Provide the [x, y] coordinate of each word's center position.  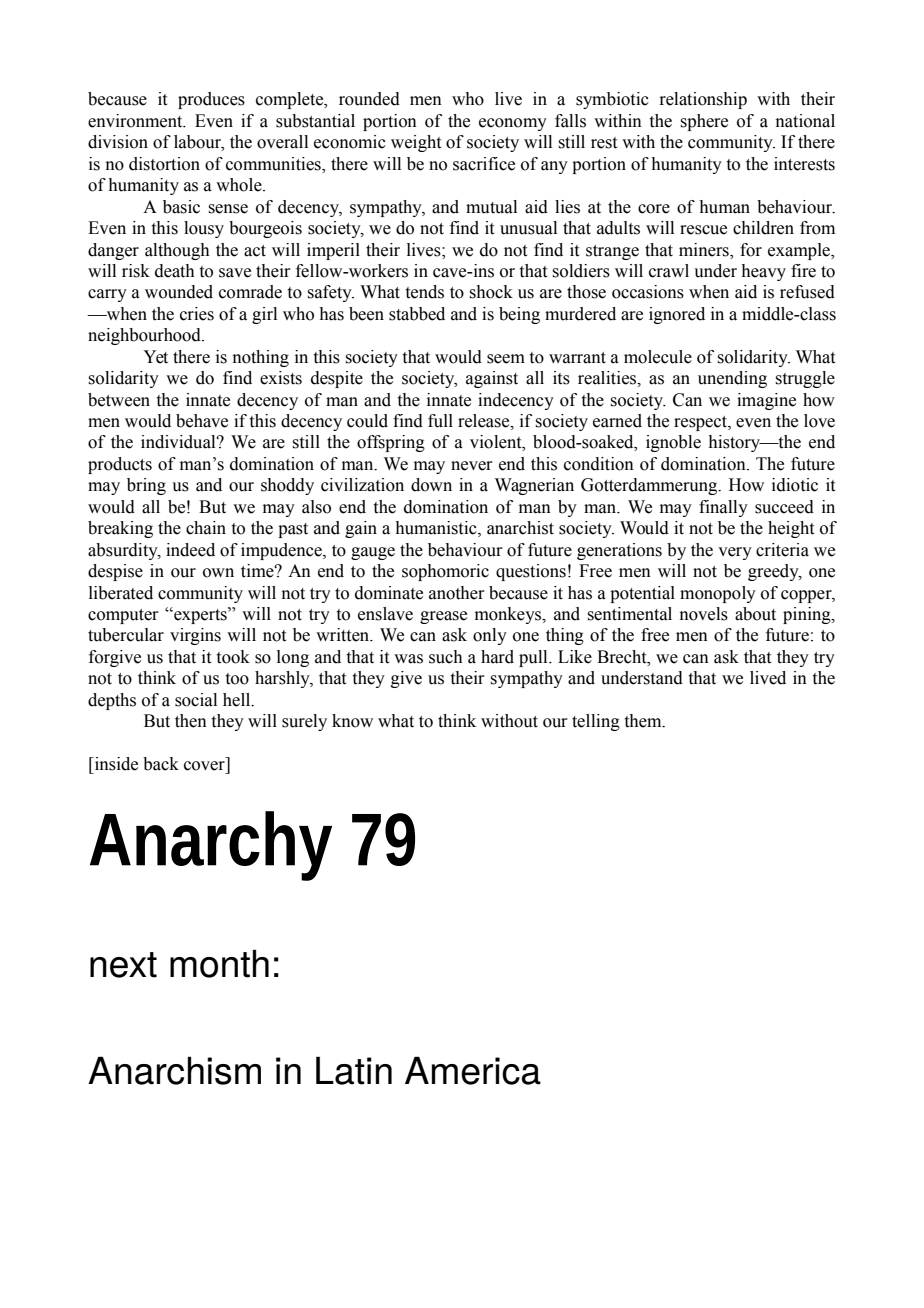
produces [211, 100]
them [644, 721]
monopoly [718, 594]
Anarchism [174, 1070]
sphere [704, 122]
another [457, 593]
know [352, 721]
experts [200, 615]
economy [513, 124]
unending [732, 379]
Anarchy [211, 846]
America [473, 1070]
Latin [354, 1070]
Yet [155, 357]
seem [506, 359]
